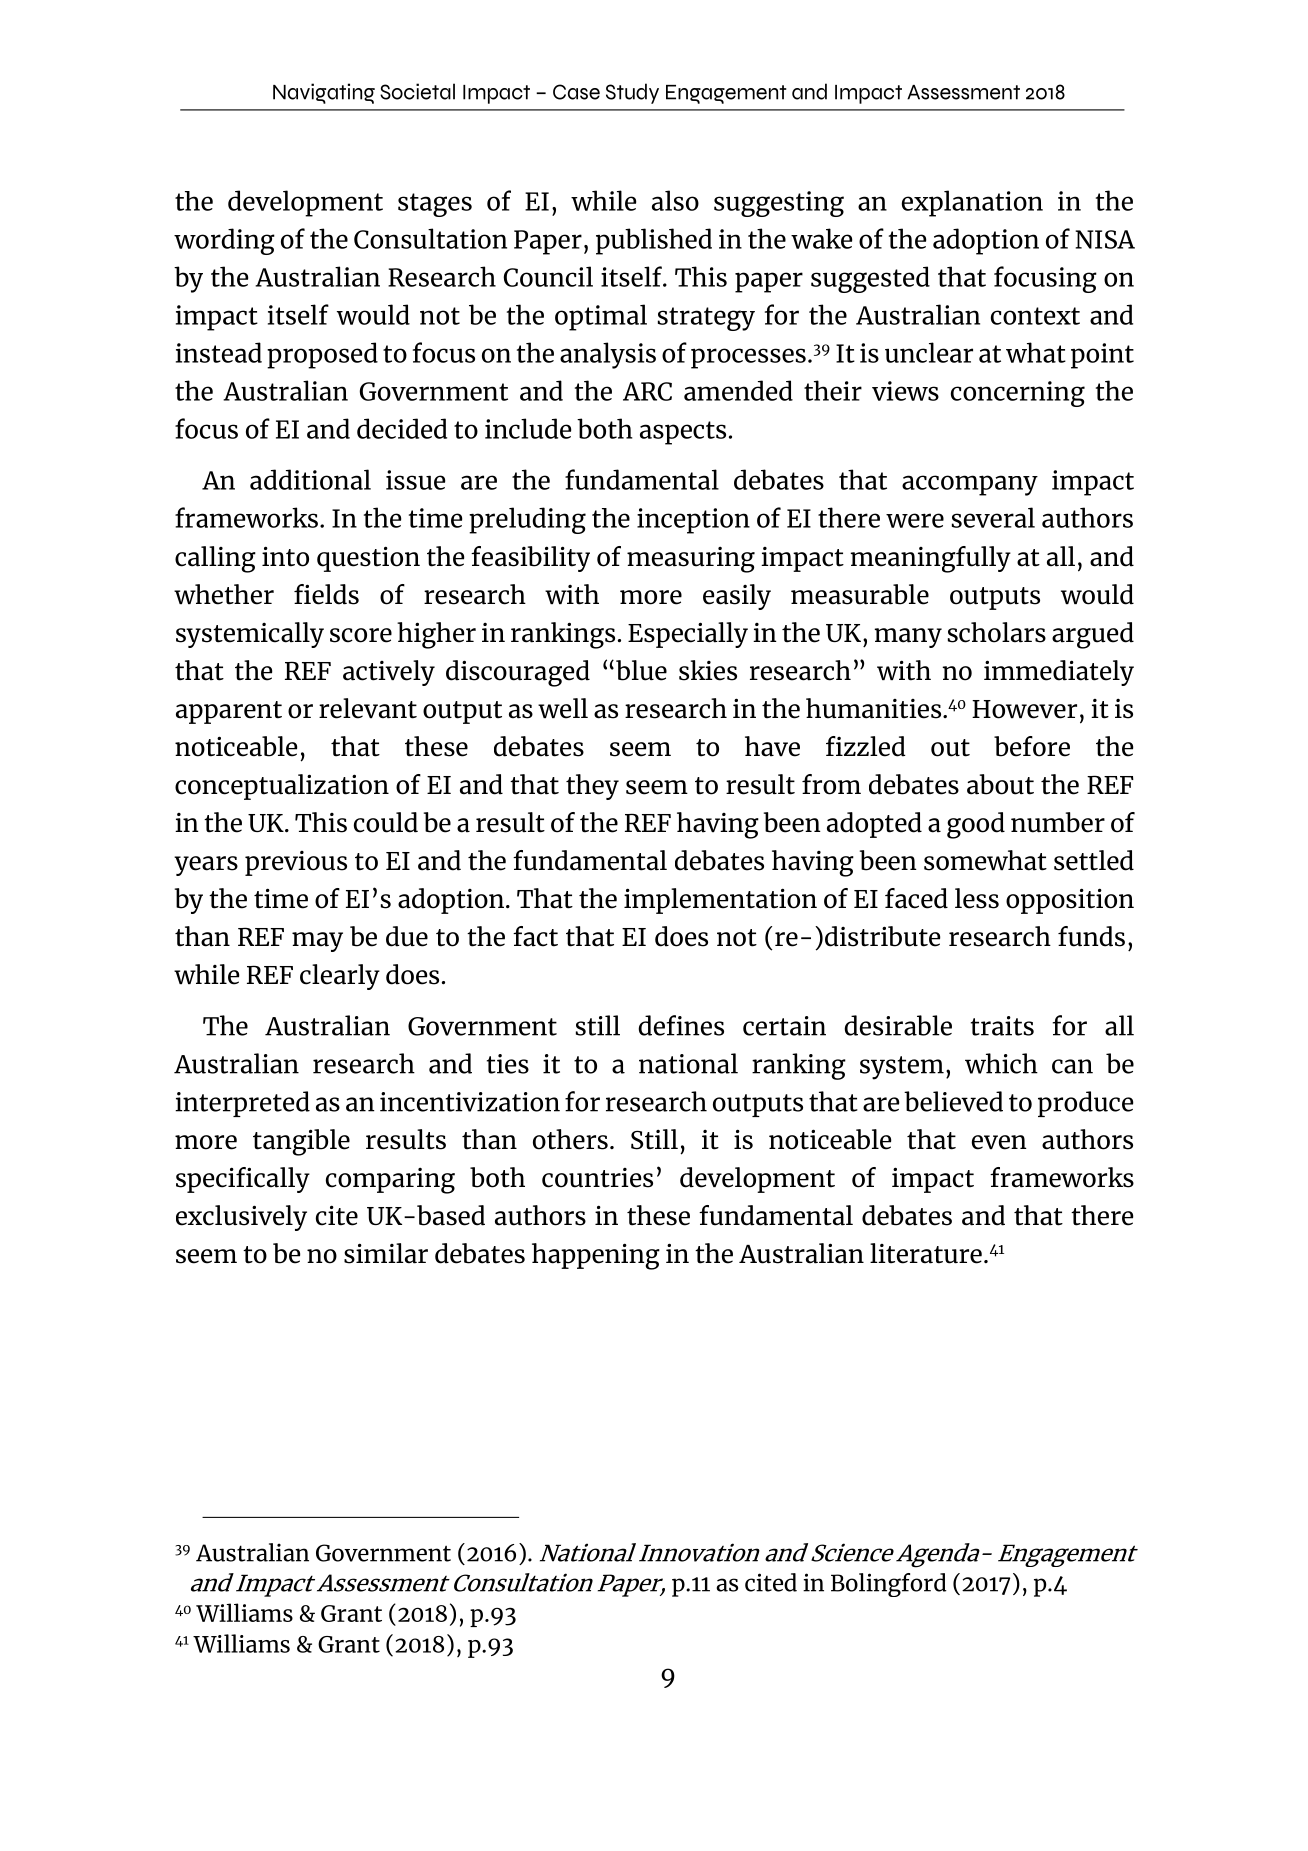 The height and width of the screenshot is (1851, 1308). I want to click on However, so click(1024, 709).
